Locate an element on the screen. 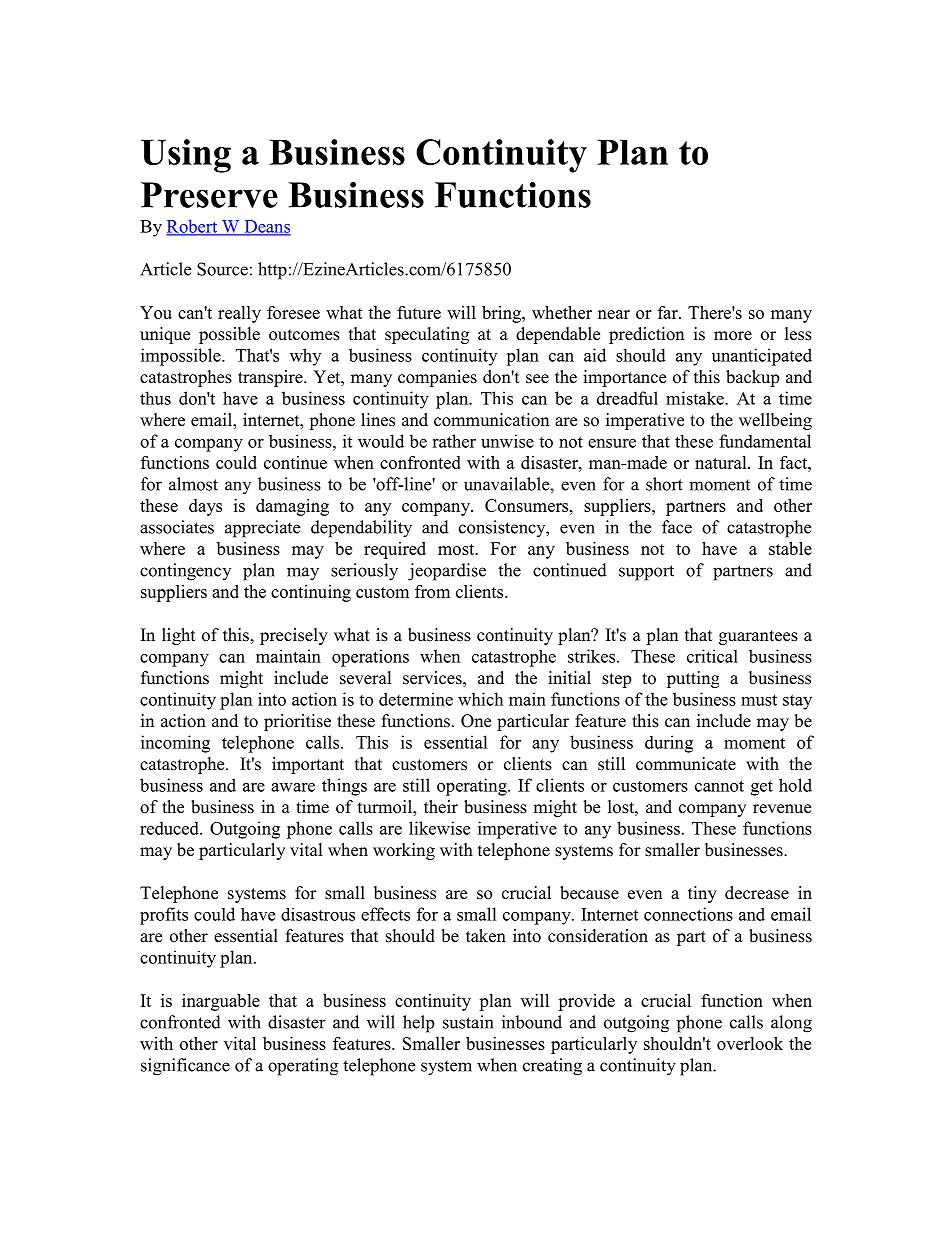 The height and width of the screenshot is (1233, 952). overlook is located at coordinates (750, 1043).
